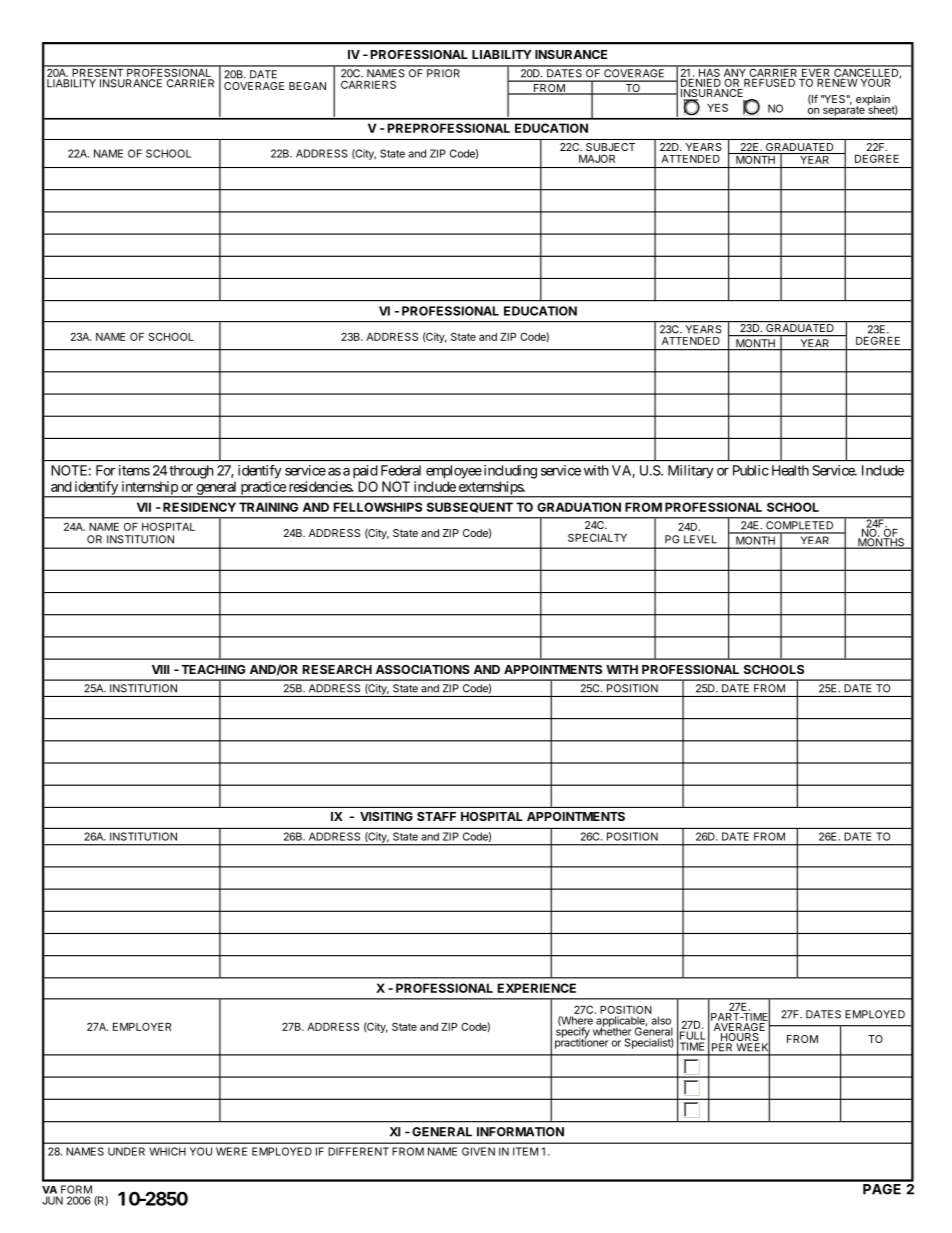 The height and width of the screenshot is (1233, 952). Describe the element at coordinates (769, 83) in the screenshot. I see `REFUSED` at that location.
